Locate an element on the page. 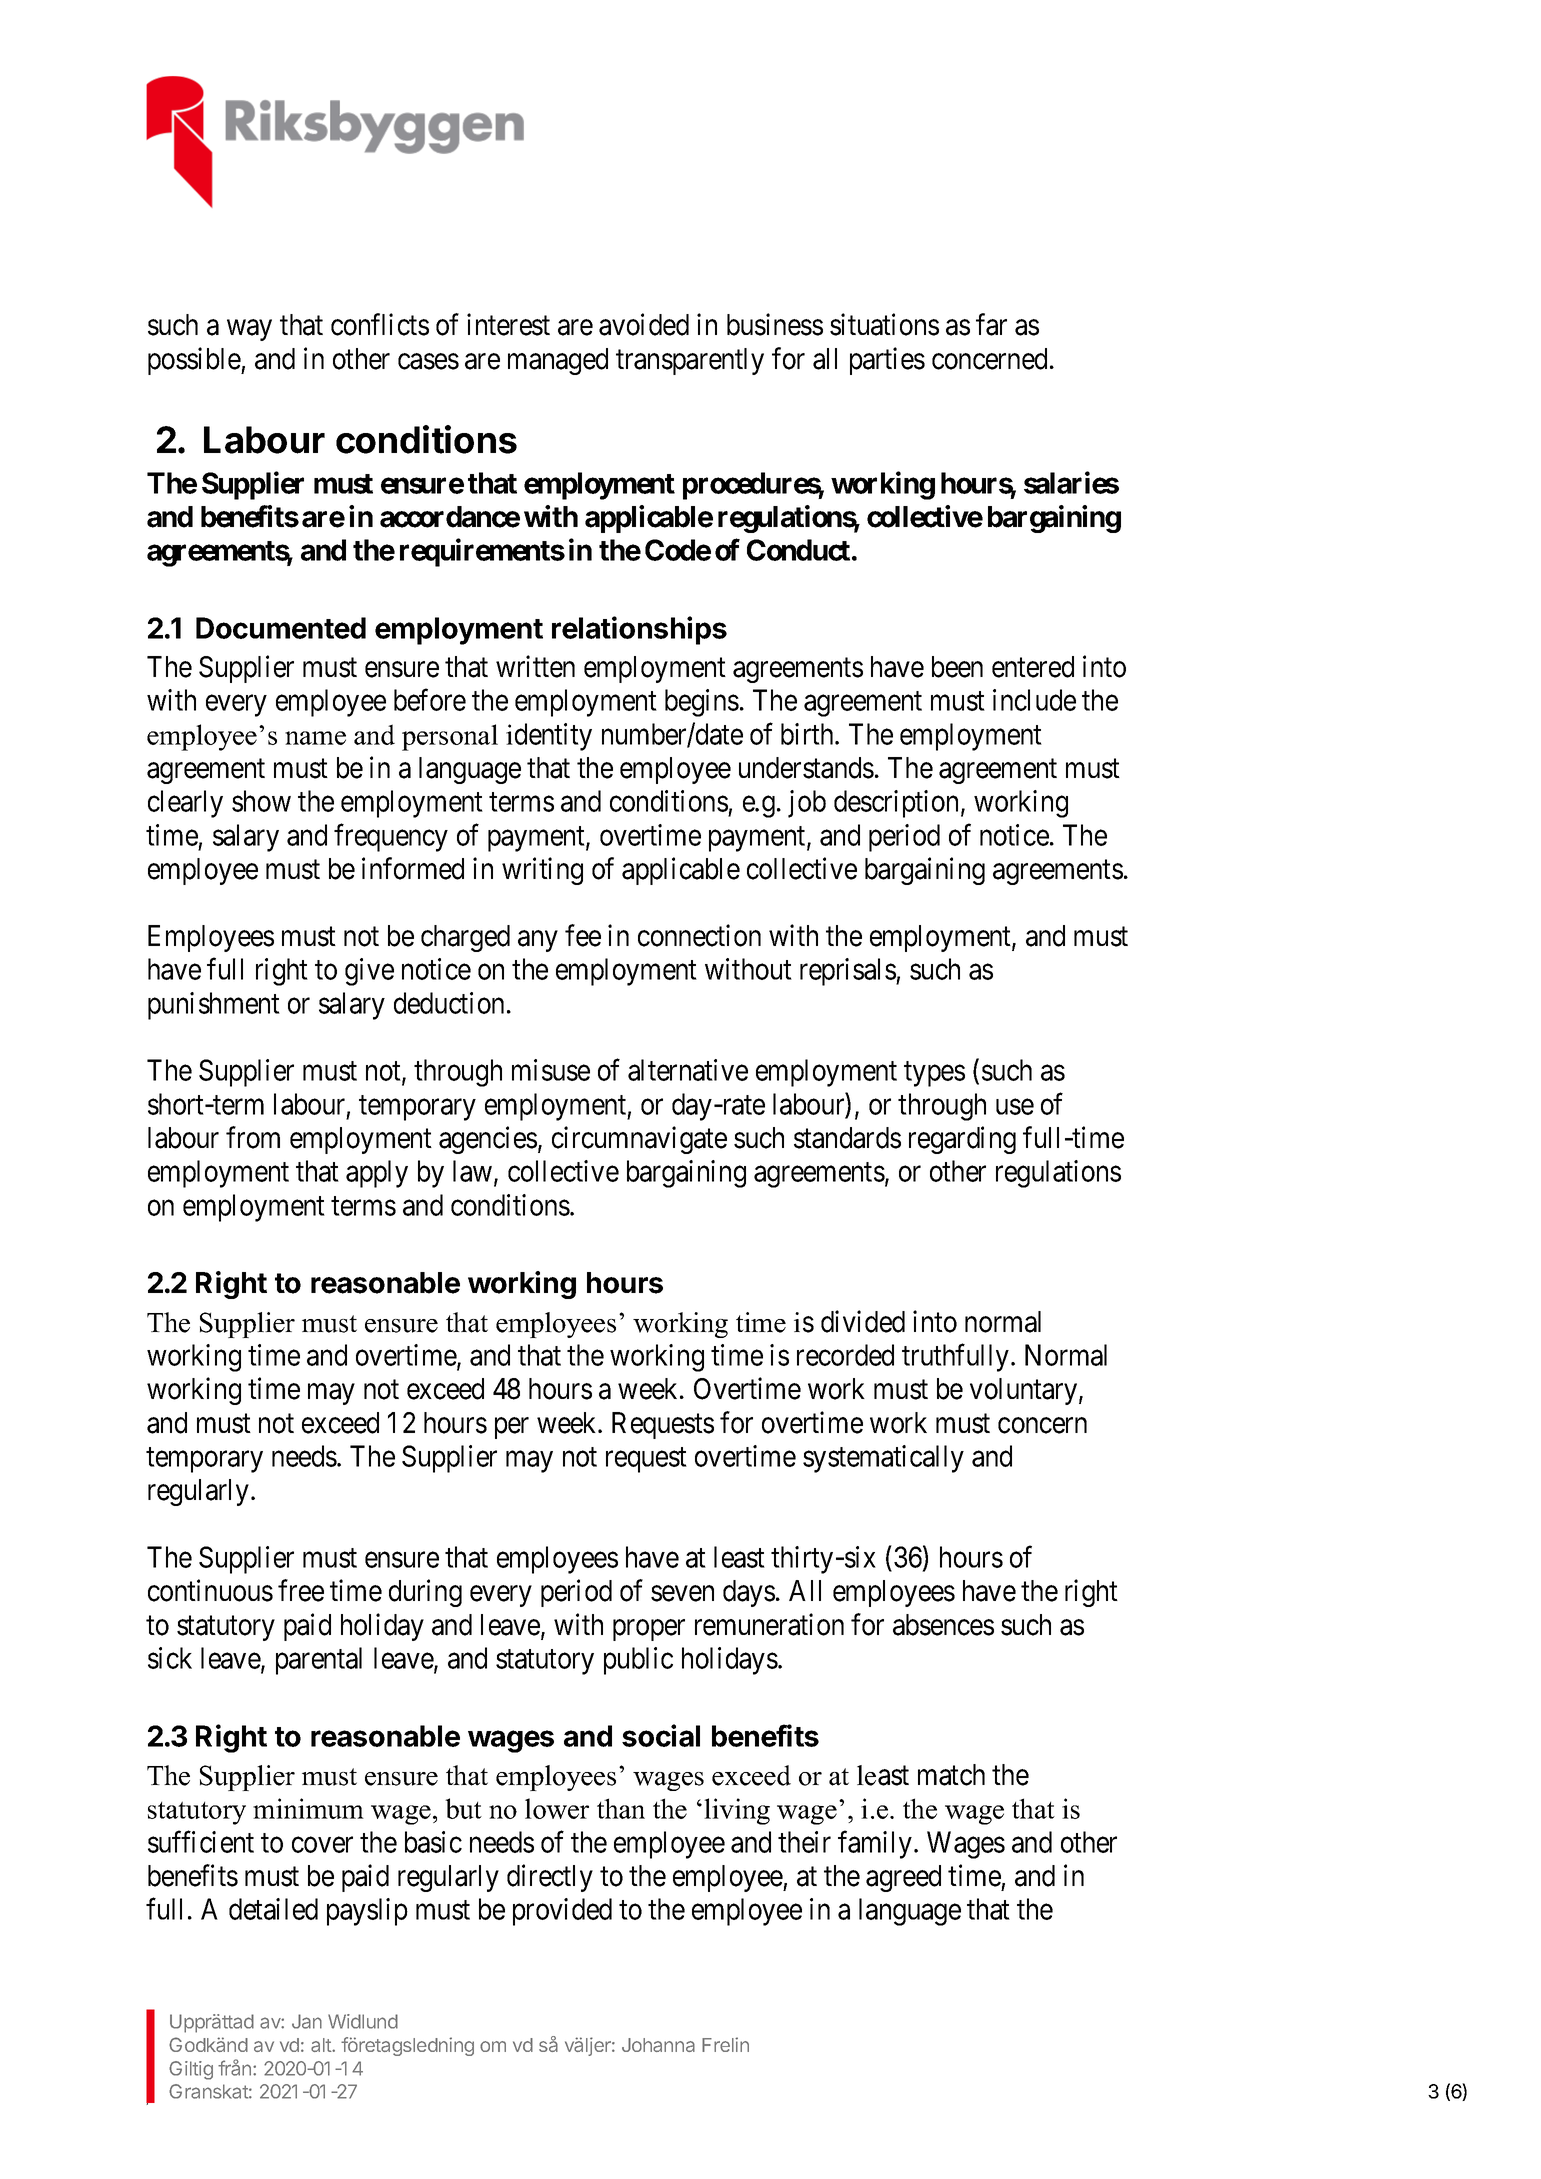 The width and height of the page is (1541, 2179). situations is located at coordinates (884, 324).
